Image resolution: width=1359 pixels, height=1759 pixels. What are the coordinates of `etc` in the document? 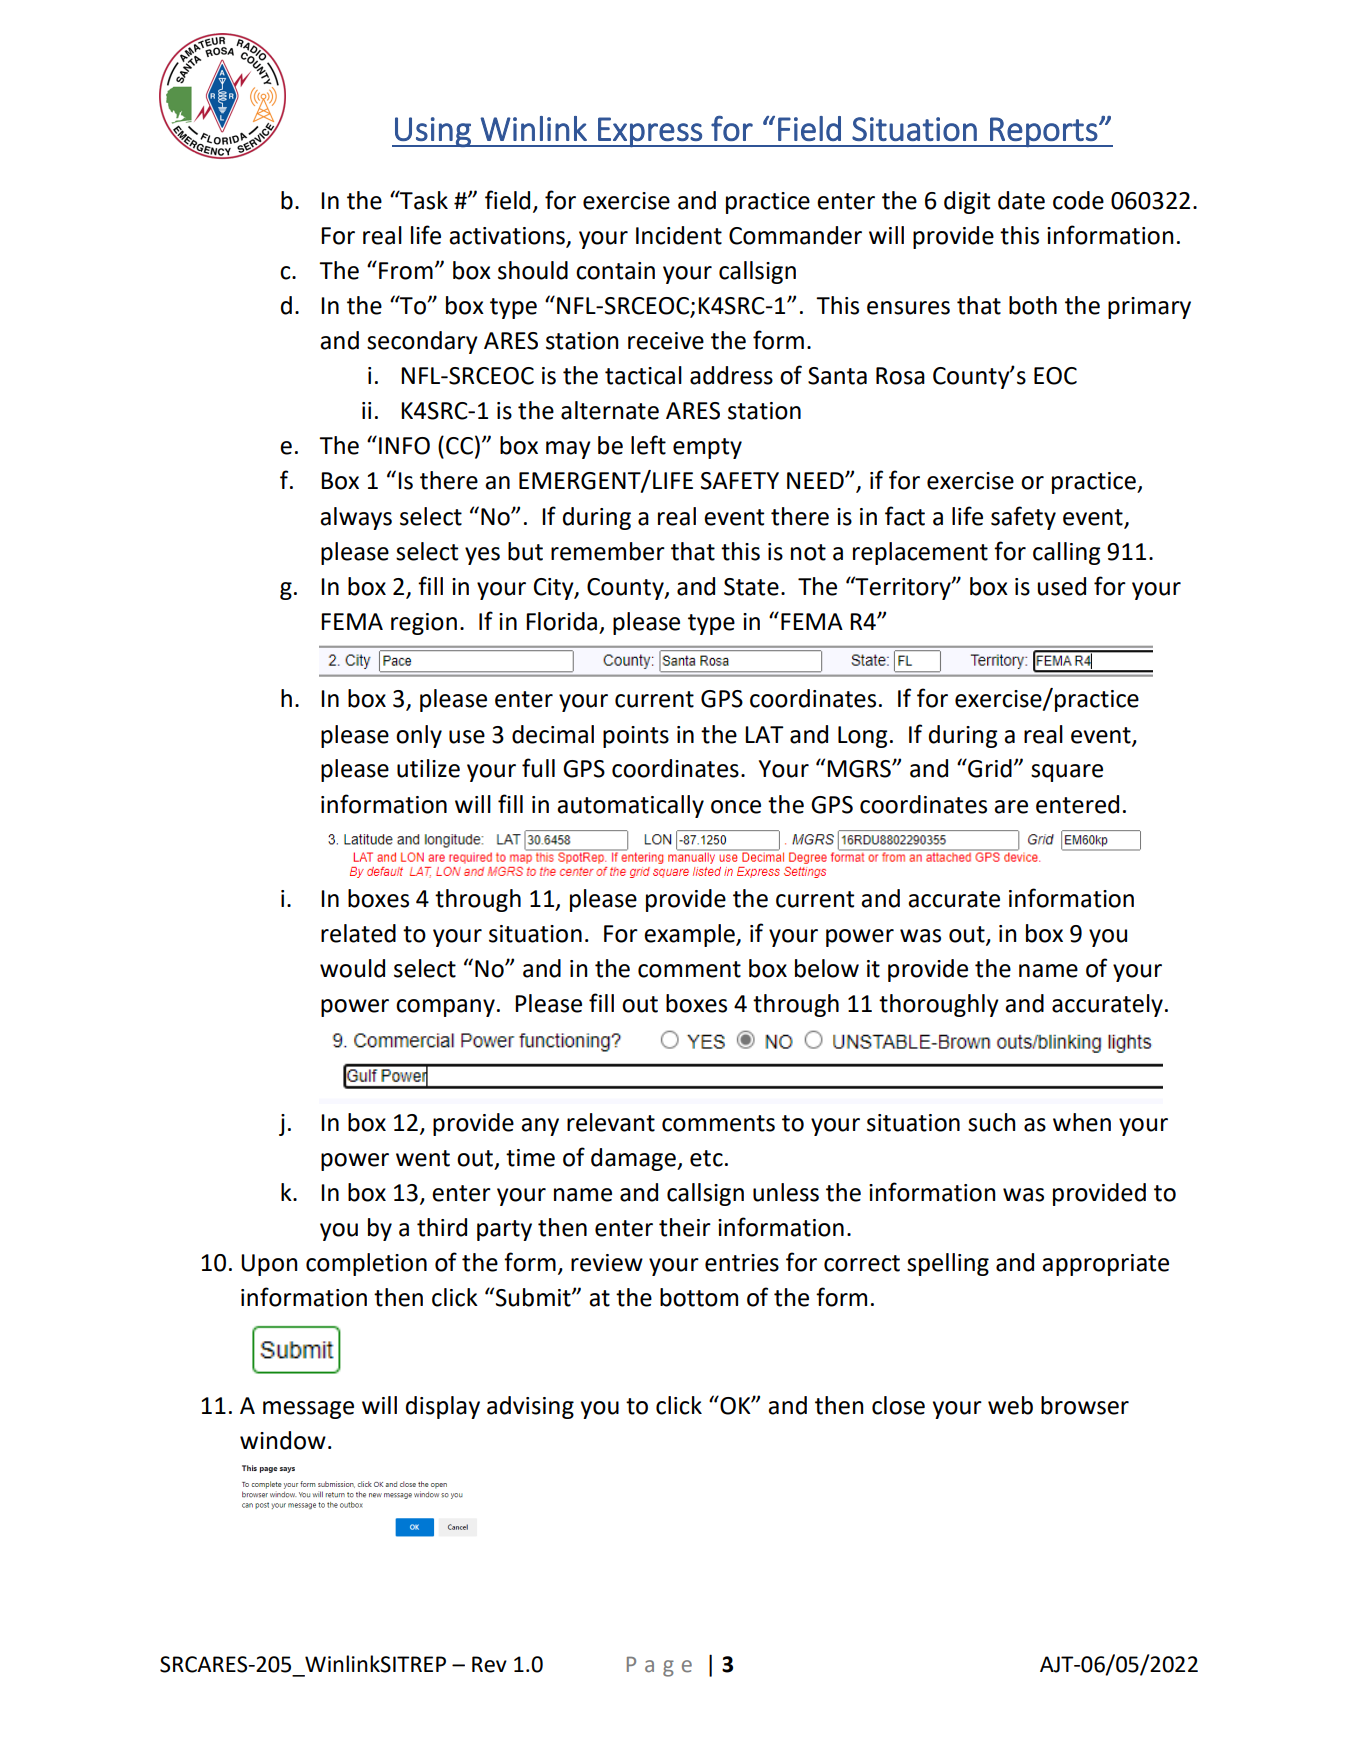 It's located at (706, 1158).
